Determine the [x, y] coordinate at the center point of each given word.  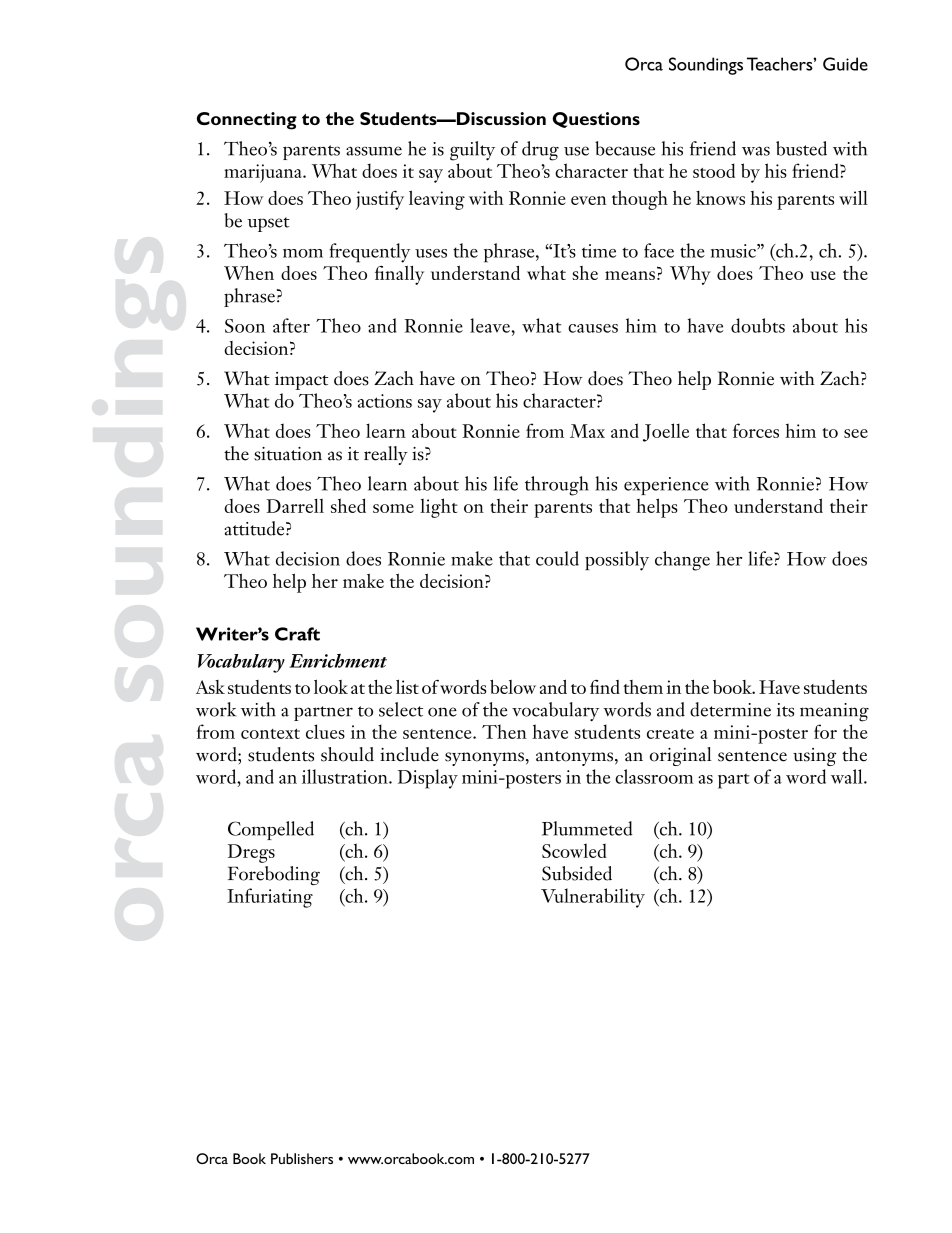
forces [756, 430]
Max [587, 431]
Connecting [247, 121]
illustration [346, 776]
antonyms [574, 758]
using [814, 757]
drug [540, 151]
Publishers [302, 1158]
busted [801, 148]
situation [288, 454]
